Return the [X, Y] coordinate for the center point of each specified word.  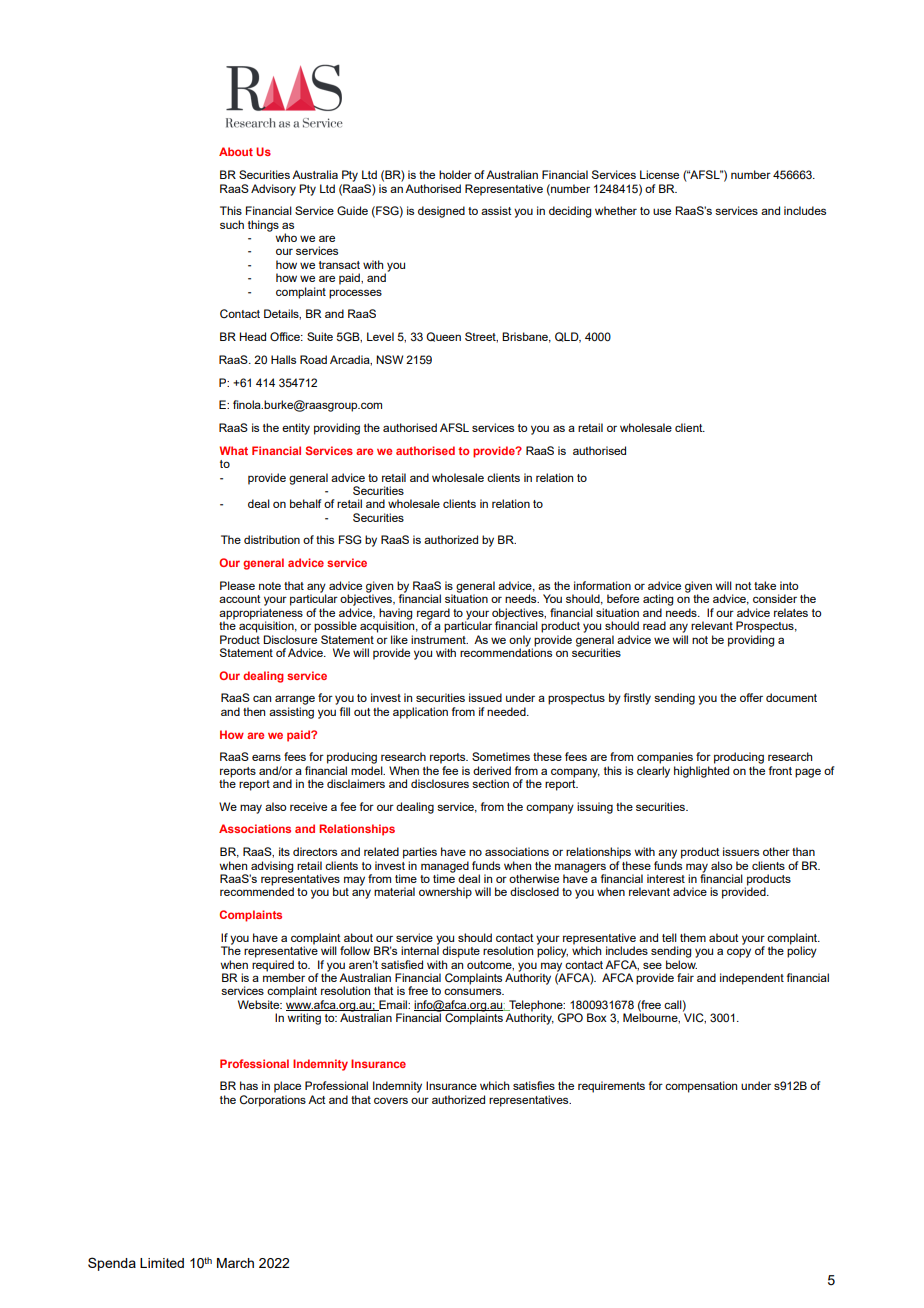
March [235, 1263]
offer [751, 697]
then [254, 711]
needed [507, 711]
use [662, 211]
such [232, 224]
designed [441, 212]
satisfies [534, 1085]
